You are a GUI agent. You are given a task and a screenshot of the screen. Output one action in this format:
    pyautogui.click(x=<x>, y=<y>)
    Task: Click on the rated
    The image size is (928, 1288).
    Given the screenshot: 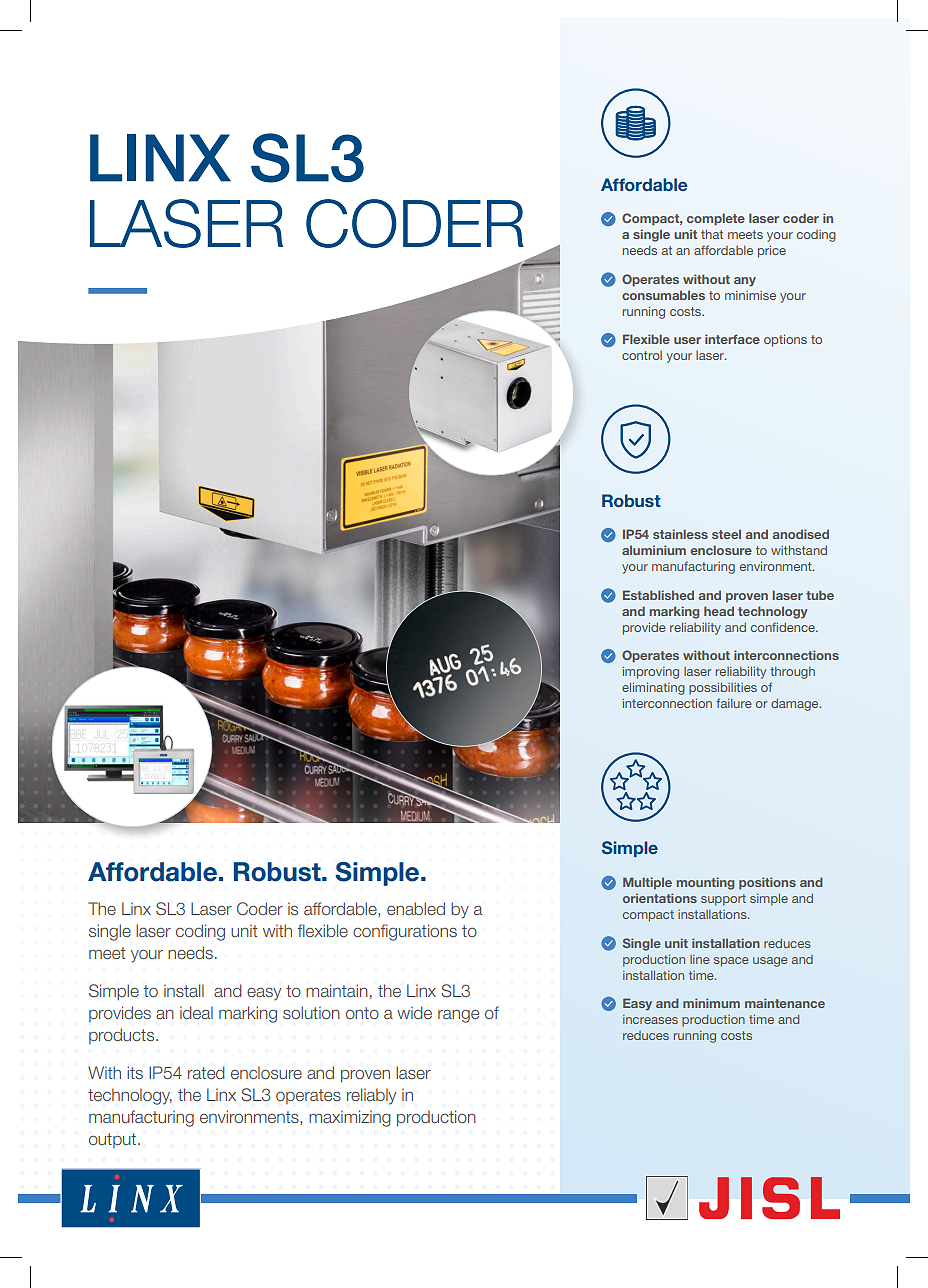 What is the action you would take?
    pyautogui.click(x=206, y=1073)
